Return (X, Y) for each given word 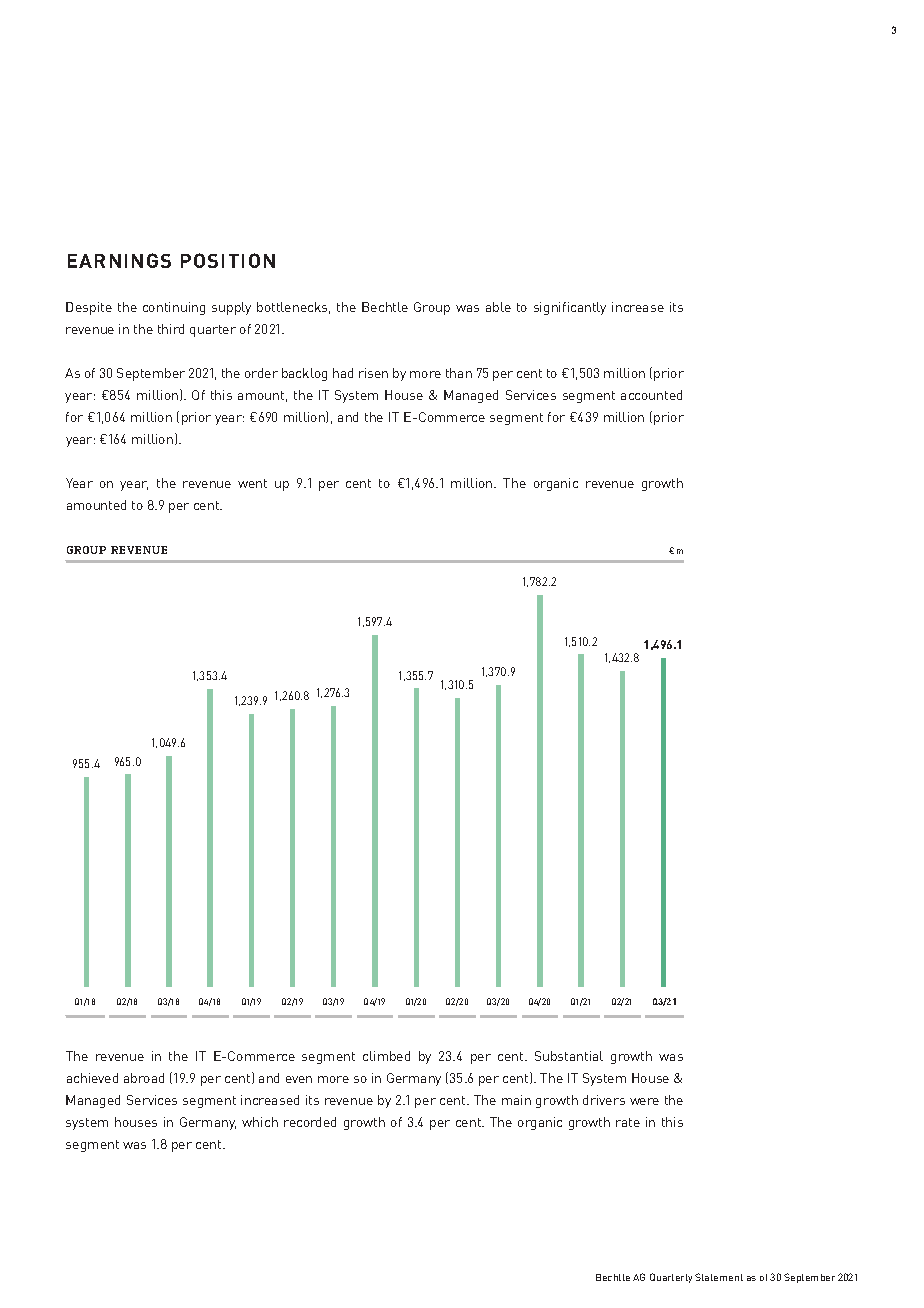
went (252, 483)
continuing (174, 308)
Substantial (569, 1056)
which (260, 1122)
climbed (386, 1056)
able (498, 307)
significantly (570, 308)
